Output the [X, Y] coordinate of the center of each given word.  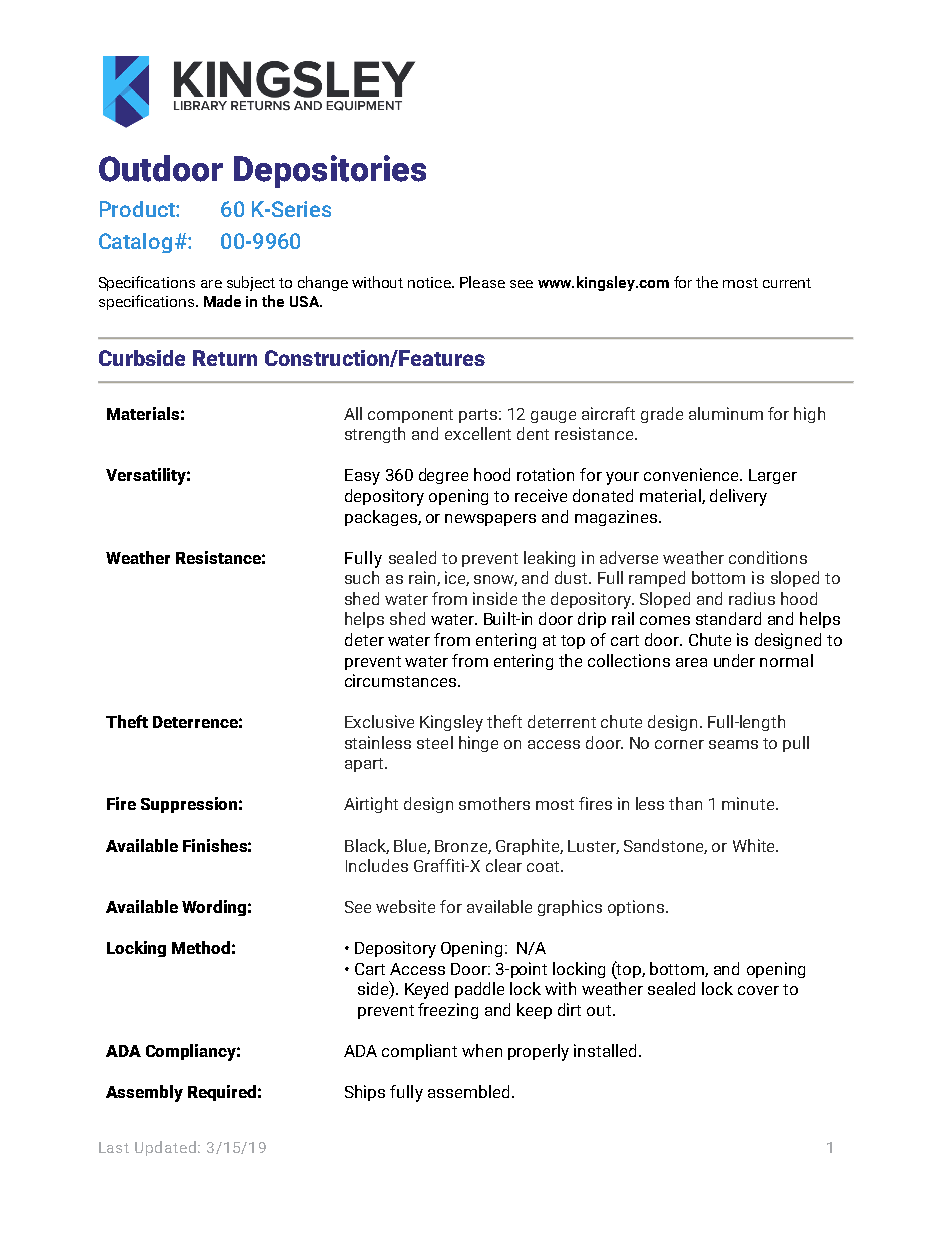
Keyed [426, 990]
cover [758, 990]
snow [495, 580]
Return [225, 358]
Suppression [189, 805]
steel [435, 742]
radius [752, 598]
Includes [377, 865]
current [787, 283]
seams [733, 744]
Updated [165, 1148]
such [362, 577]
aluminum [726, 413]
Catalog [135, 243]
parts [479, 416]
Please [482, 282]
